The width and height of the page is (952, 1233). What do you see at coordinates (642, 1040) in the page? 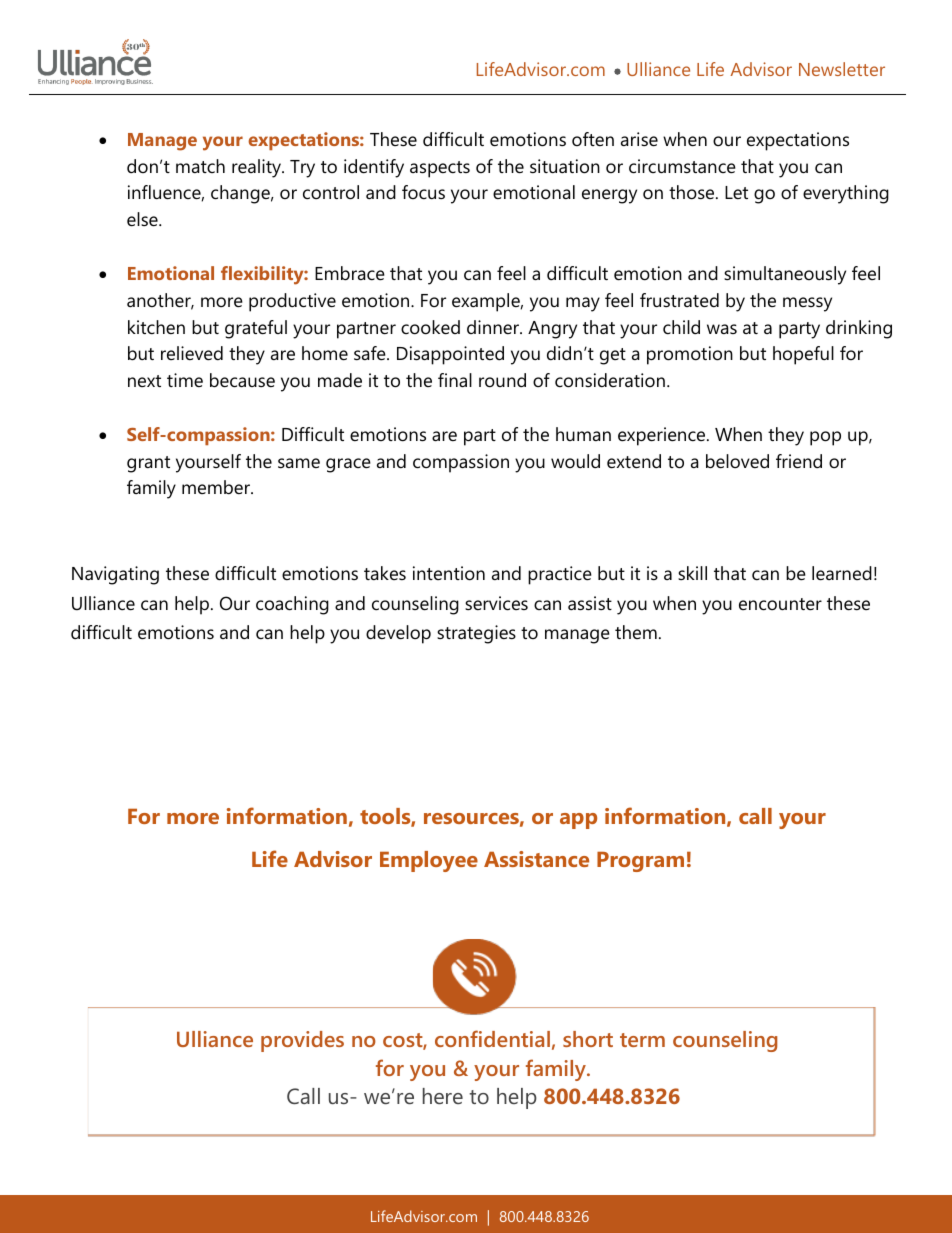
I see `term` at bounding box center [642, 1040].
